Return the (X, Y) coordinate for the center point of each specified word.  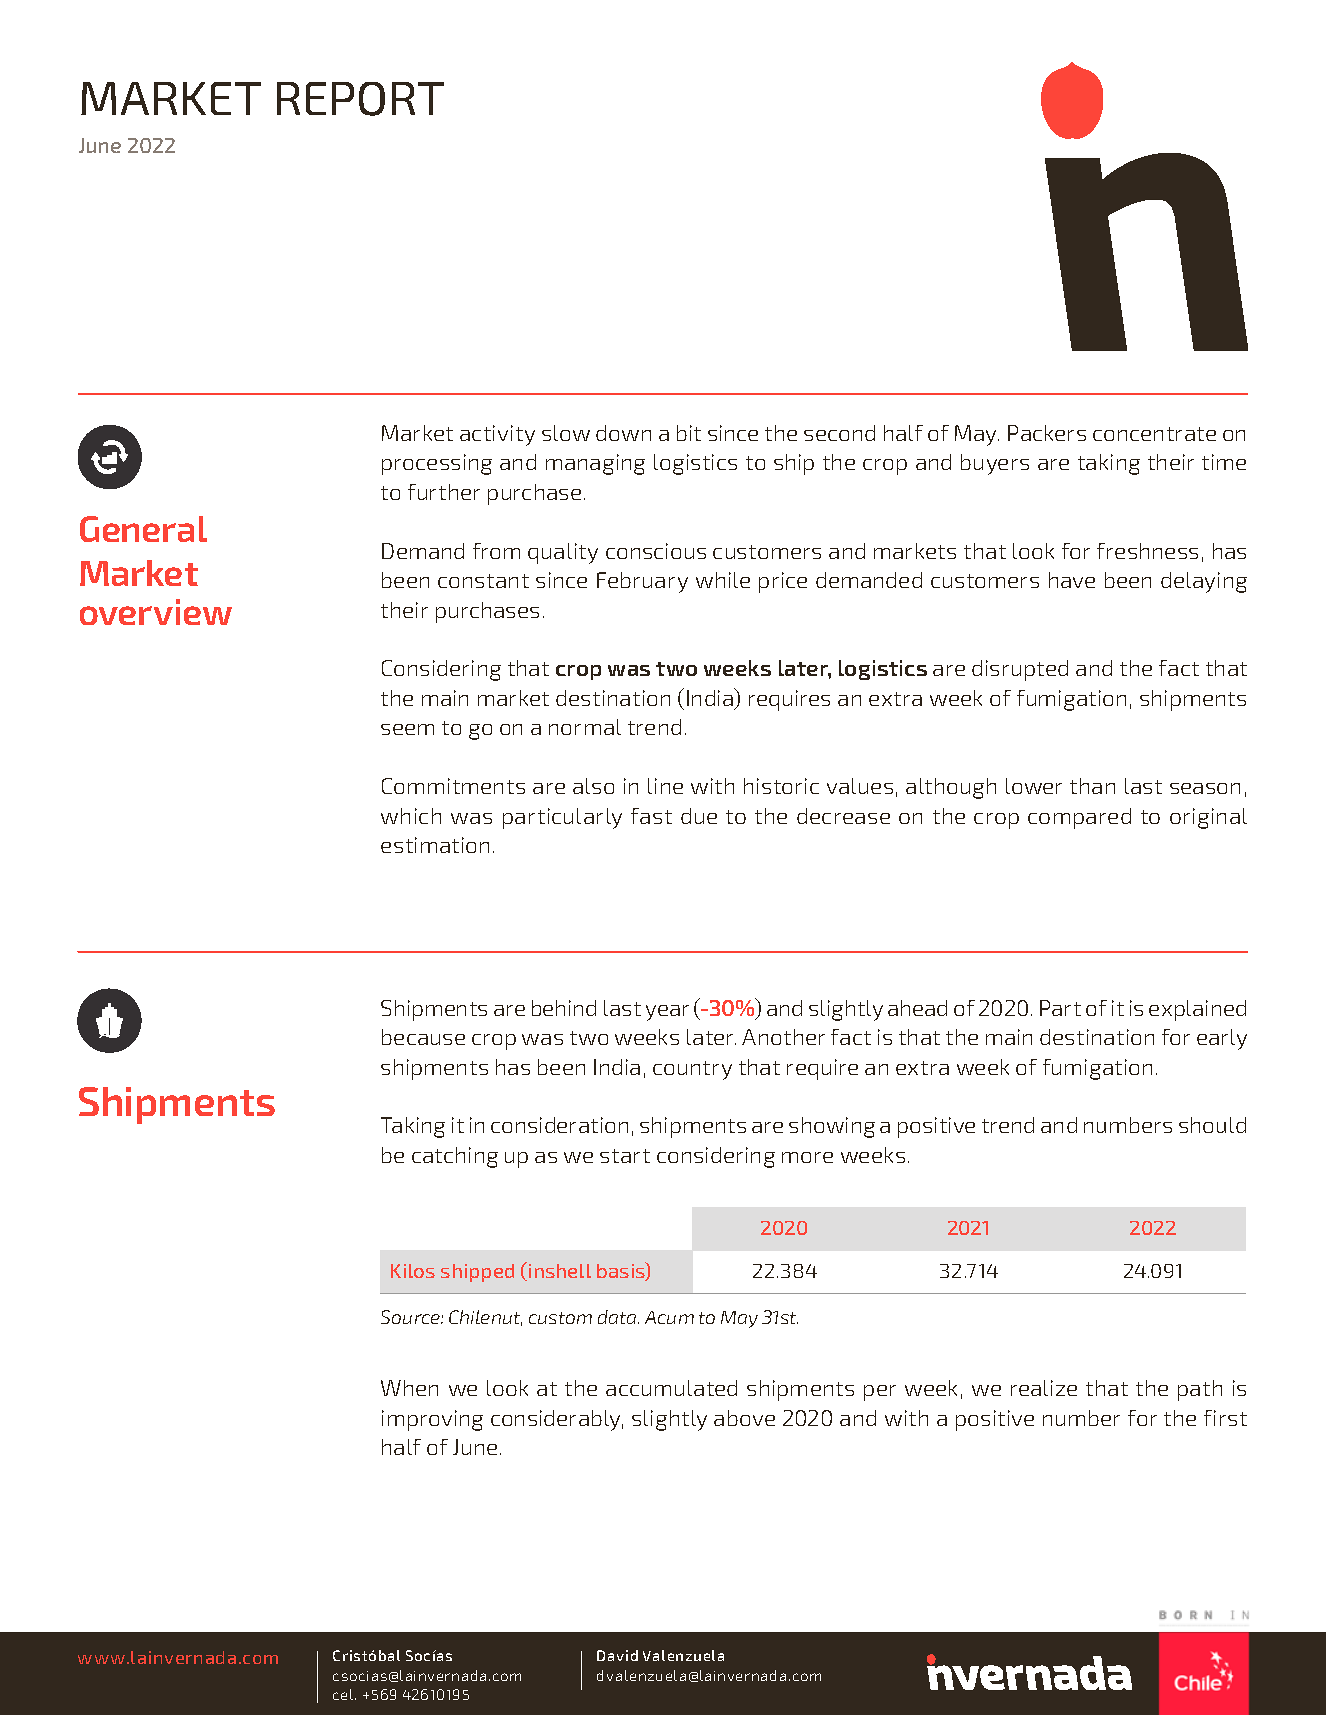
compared (1079, 818)
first (1225, 1418)
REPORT (360, 99)
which (411, 816)
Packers (1047, 433)
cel (344, 1694)
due (699, 816)
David (617, 1655)
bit (689, 433)
